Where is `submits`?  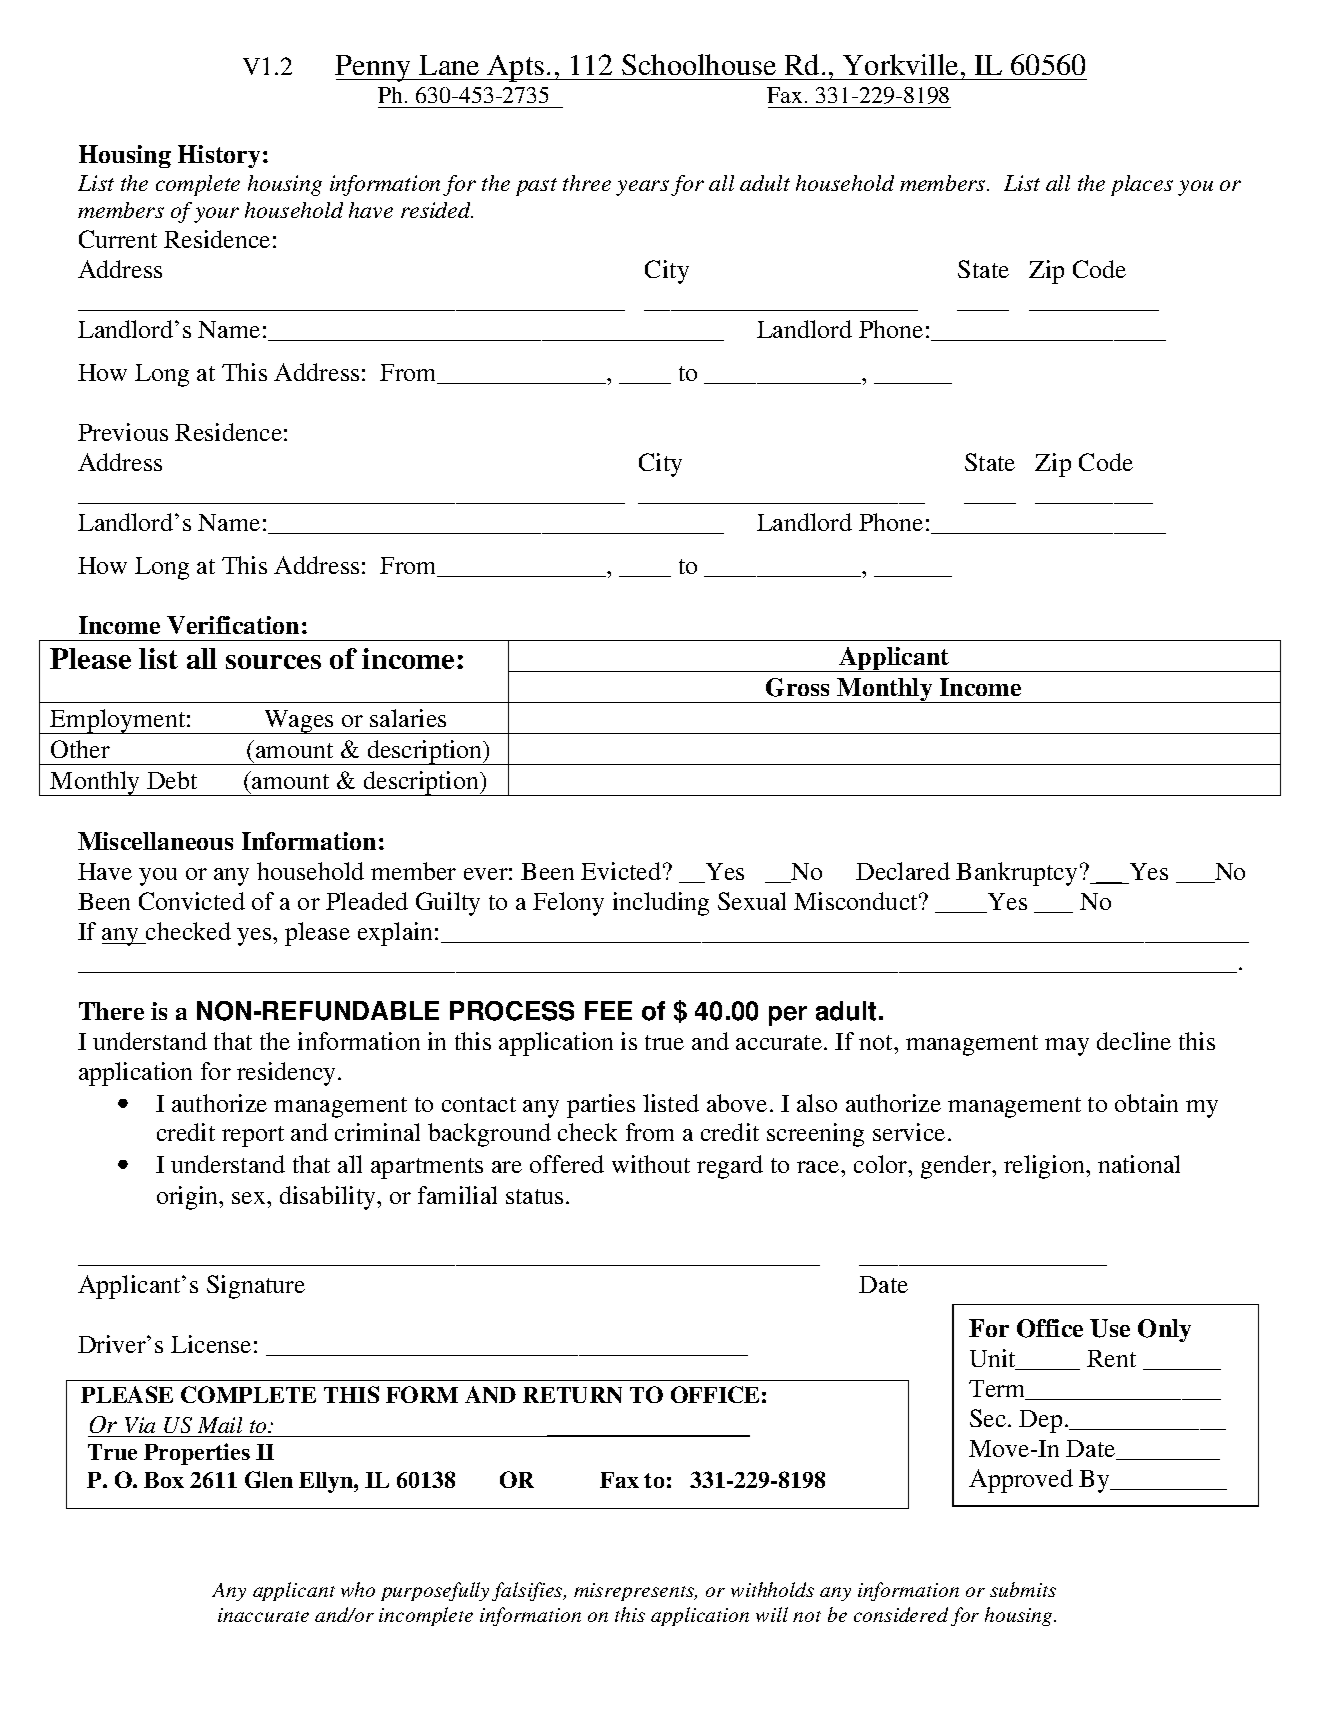
submits is located at coordinates (1023, 1589).
